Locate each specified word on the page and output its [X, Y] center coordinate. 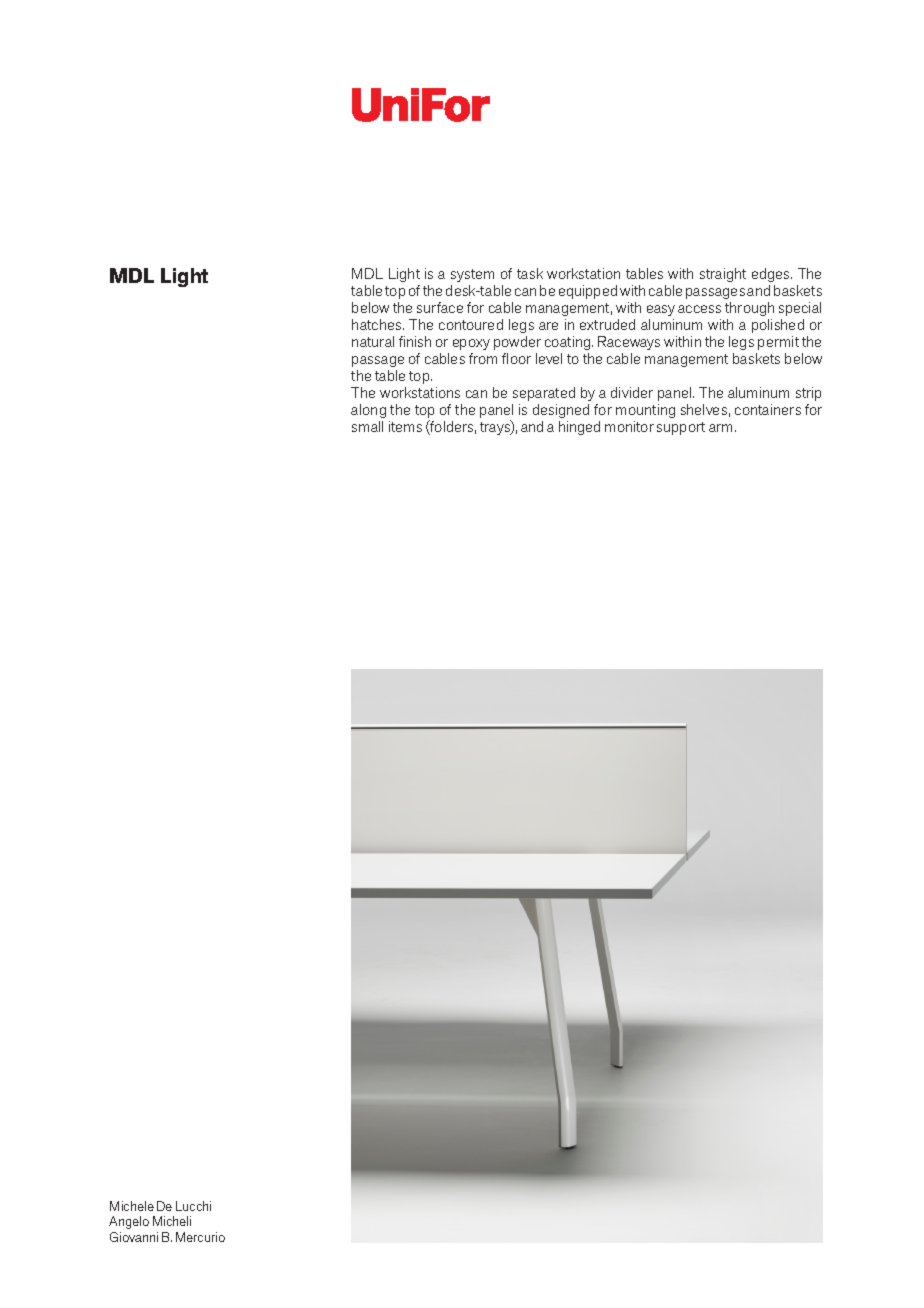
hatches [378, 324]
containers [768, 409]
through [749, 309]
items [405, 426]
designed [561, 413]
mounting [645, 413]
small [367, 426]
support [681, 428]
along [368, 413]
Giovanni [134, 1237]
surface [440, 307]
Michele [132, 1206]
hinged [579, 428]
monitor [629, 426]
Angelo [129, 1222]
